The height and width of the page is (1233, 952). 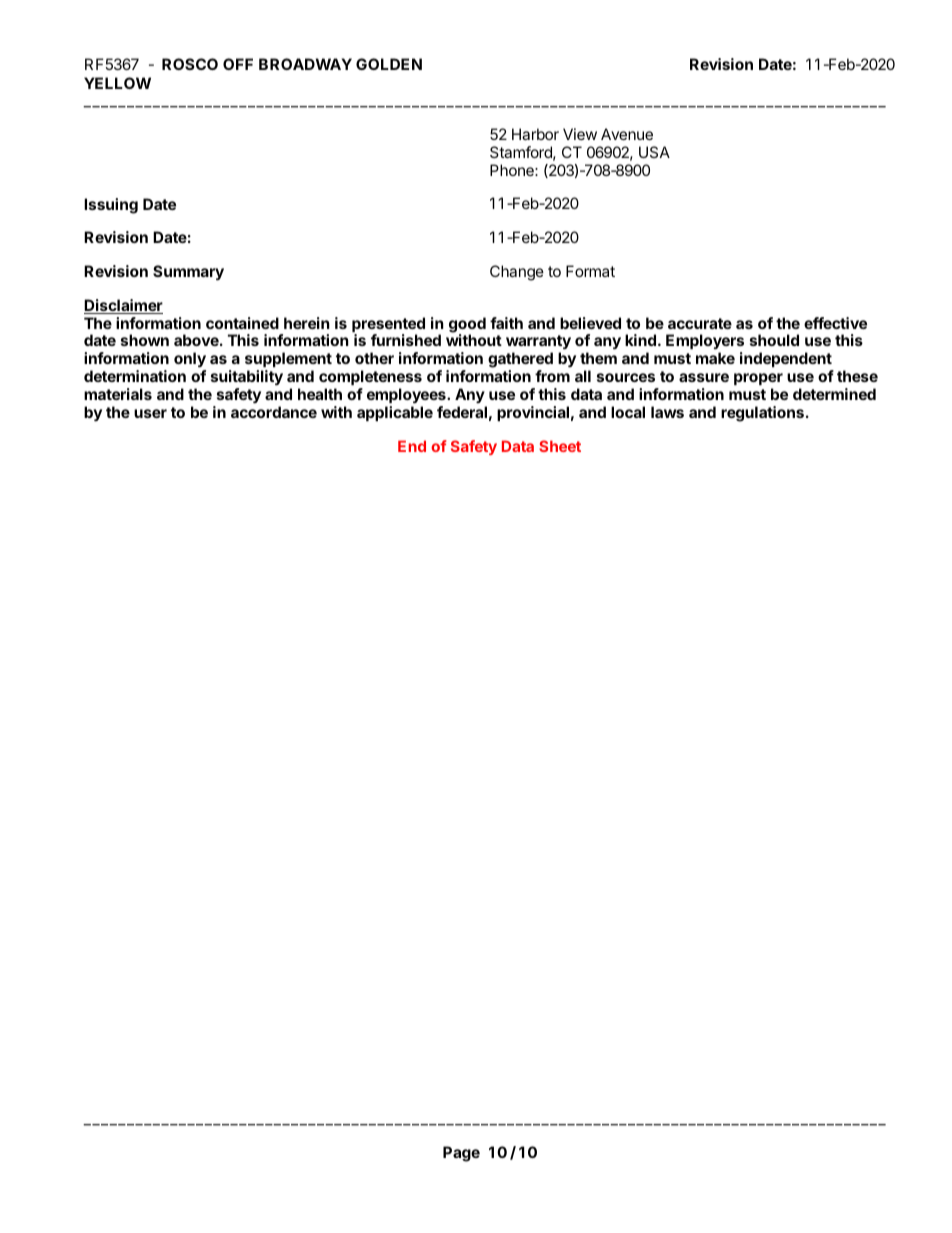 I want to click on applicable, so click(x=395, y=413).
